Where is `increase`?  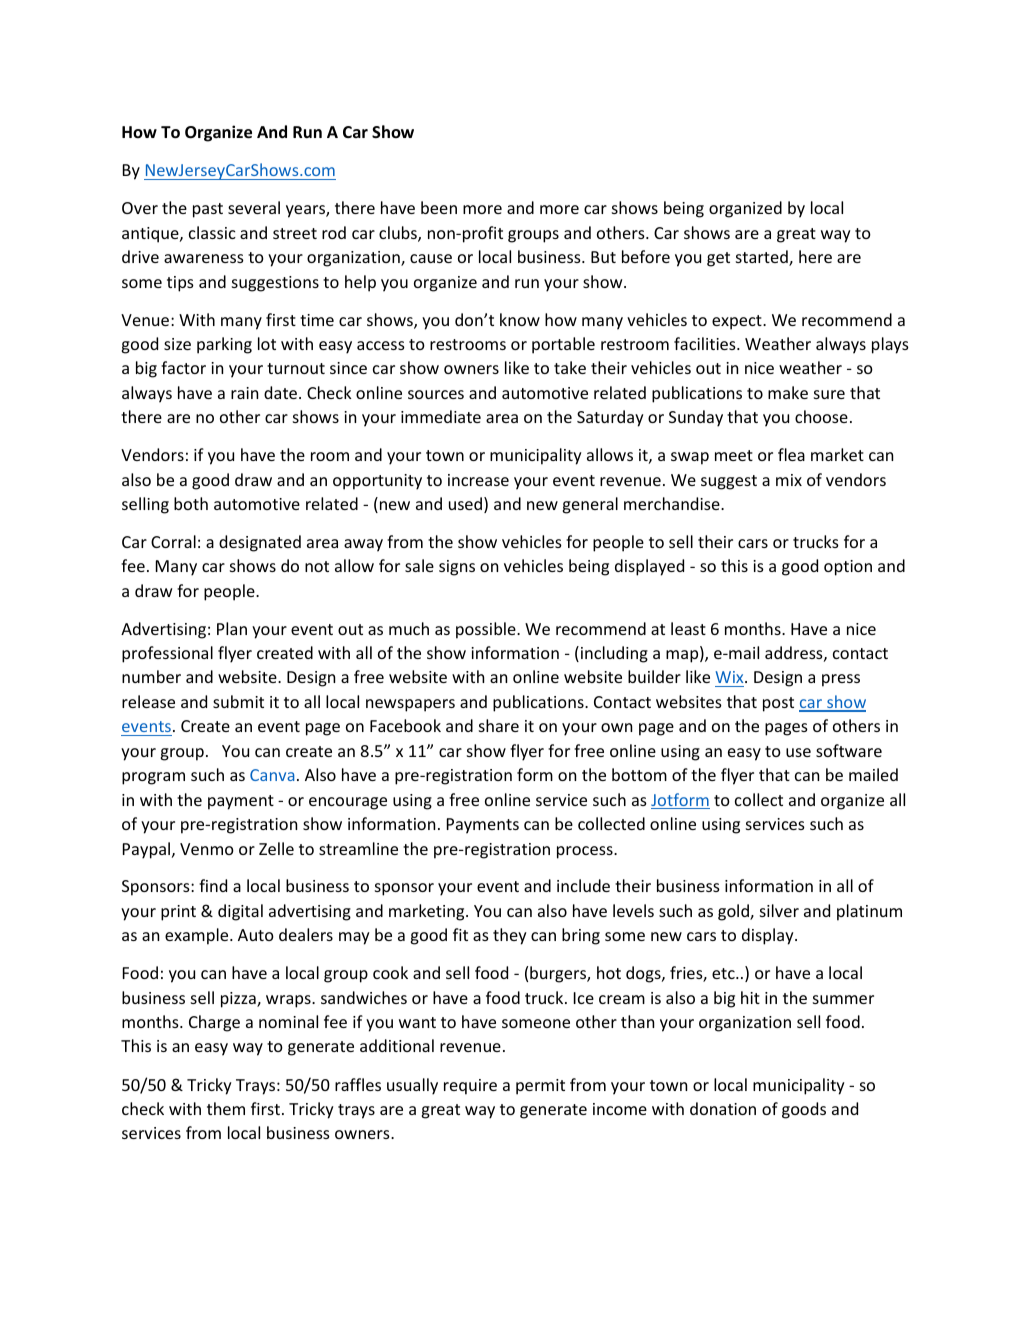
increase is located at coordinates (478, 480).
